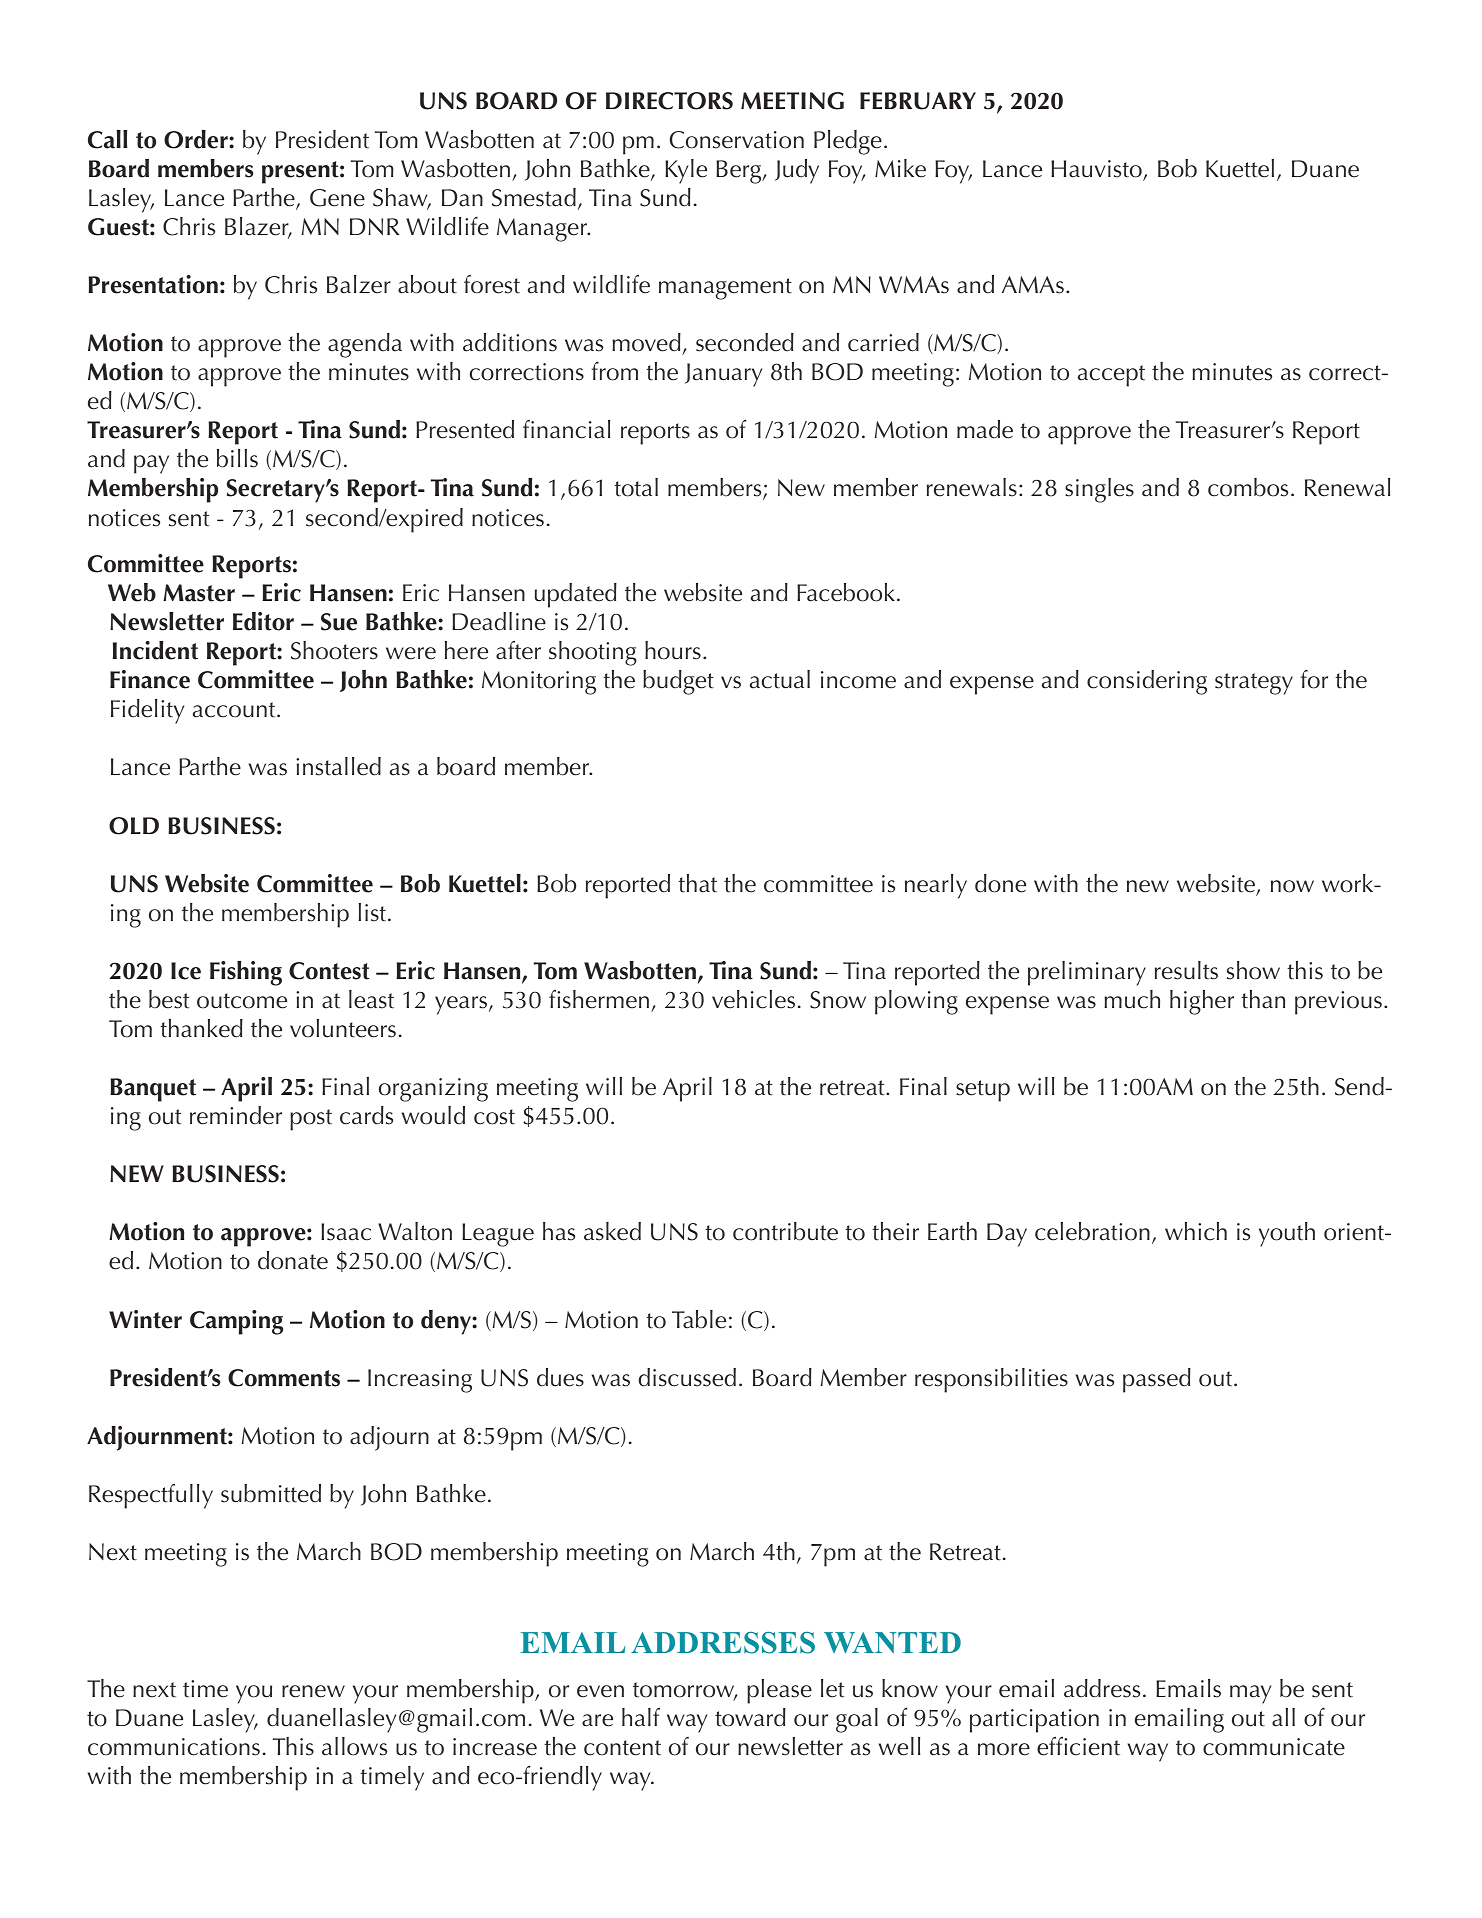 The height and width of the image is (1918, 1482). I want to click on Order, so click(197, 139).
